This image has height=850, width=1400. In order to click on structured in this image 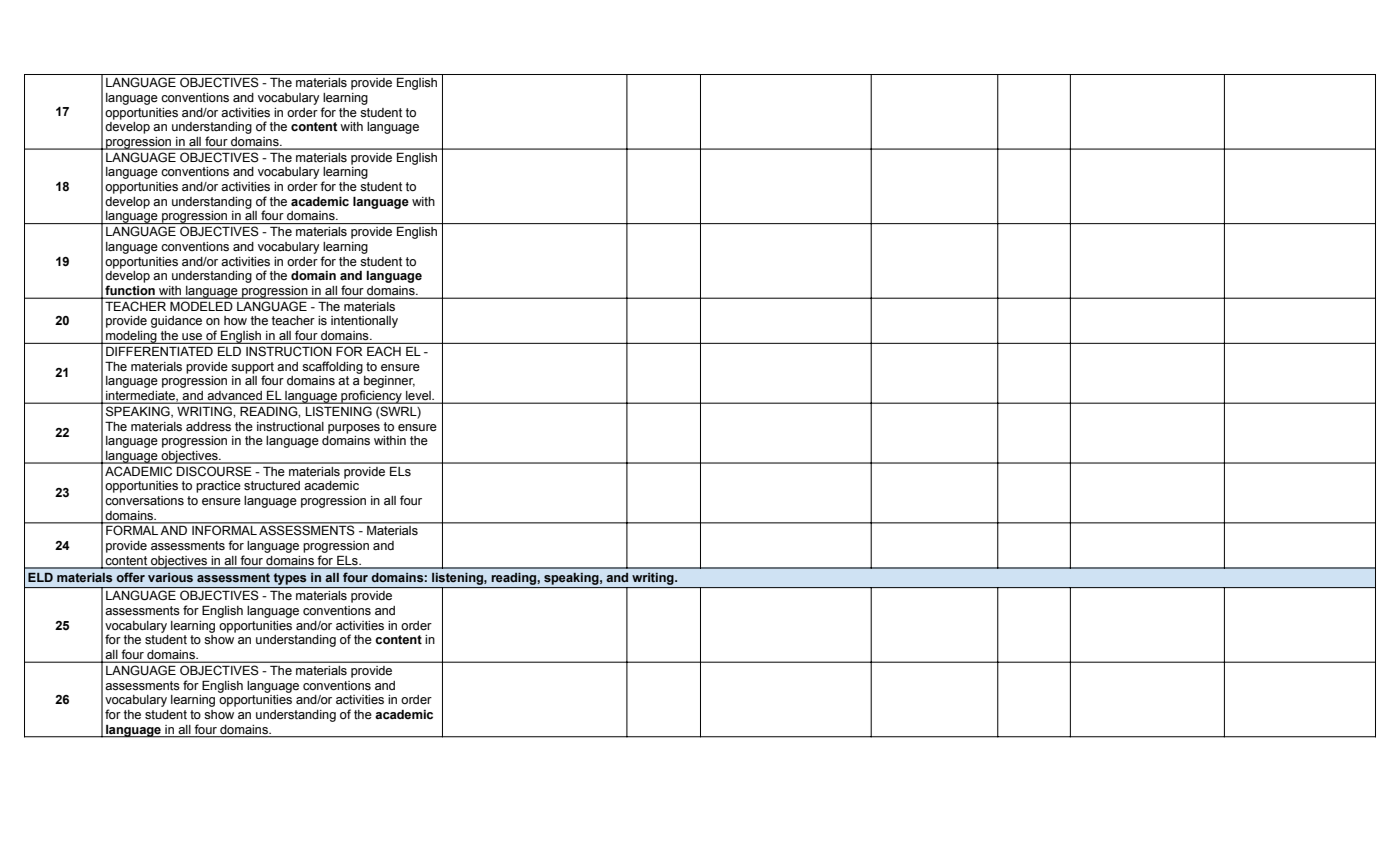, I will do `click(272, 486)`.
